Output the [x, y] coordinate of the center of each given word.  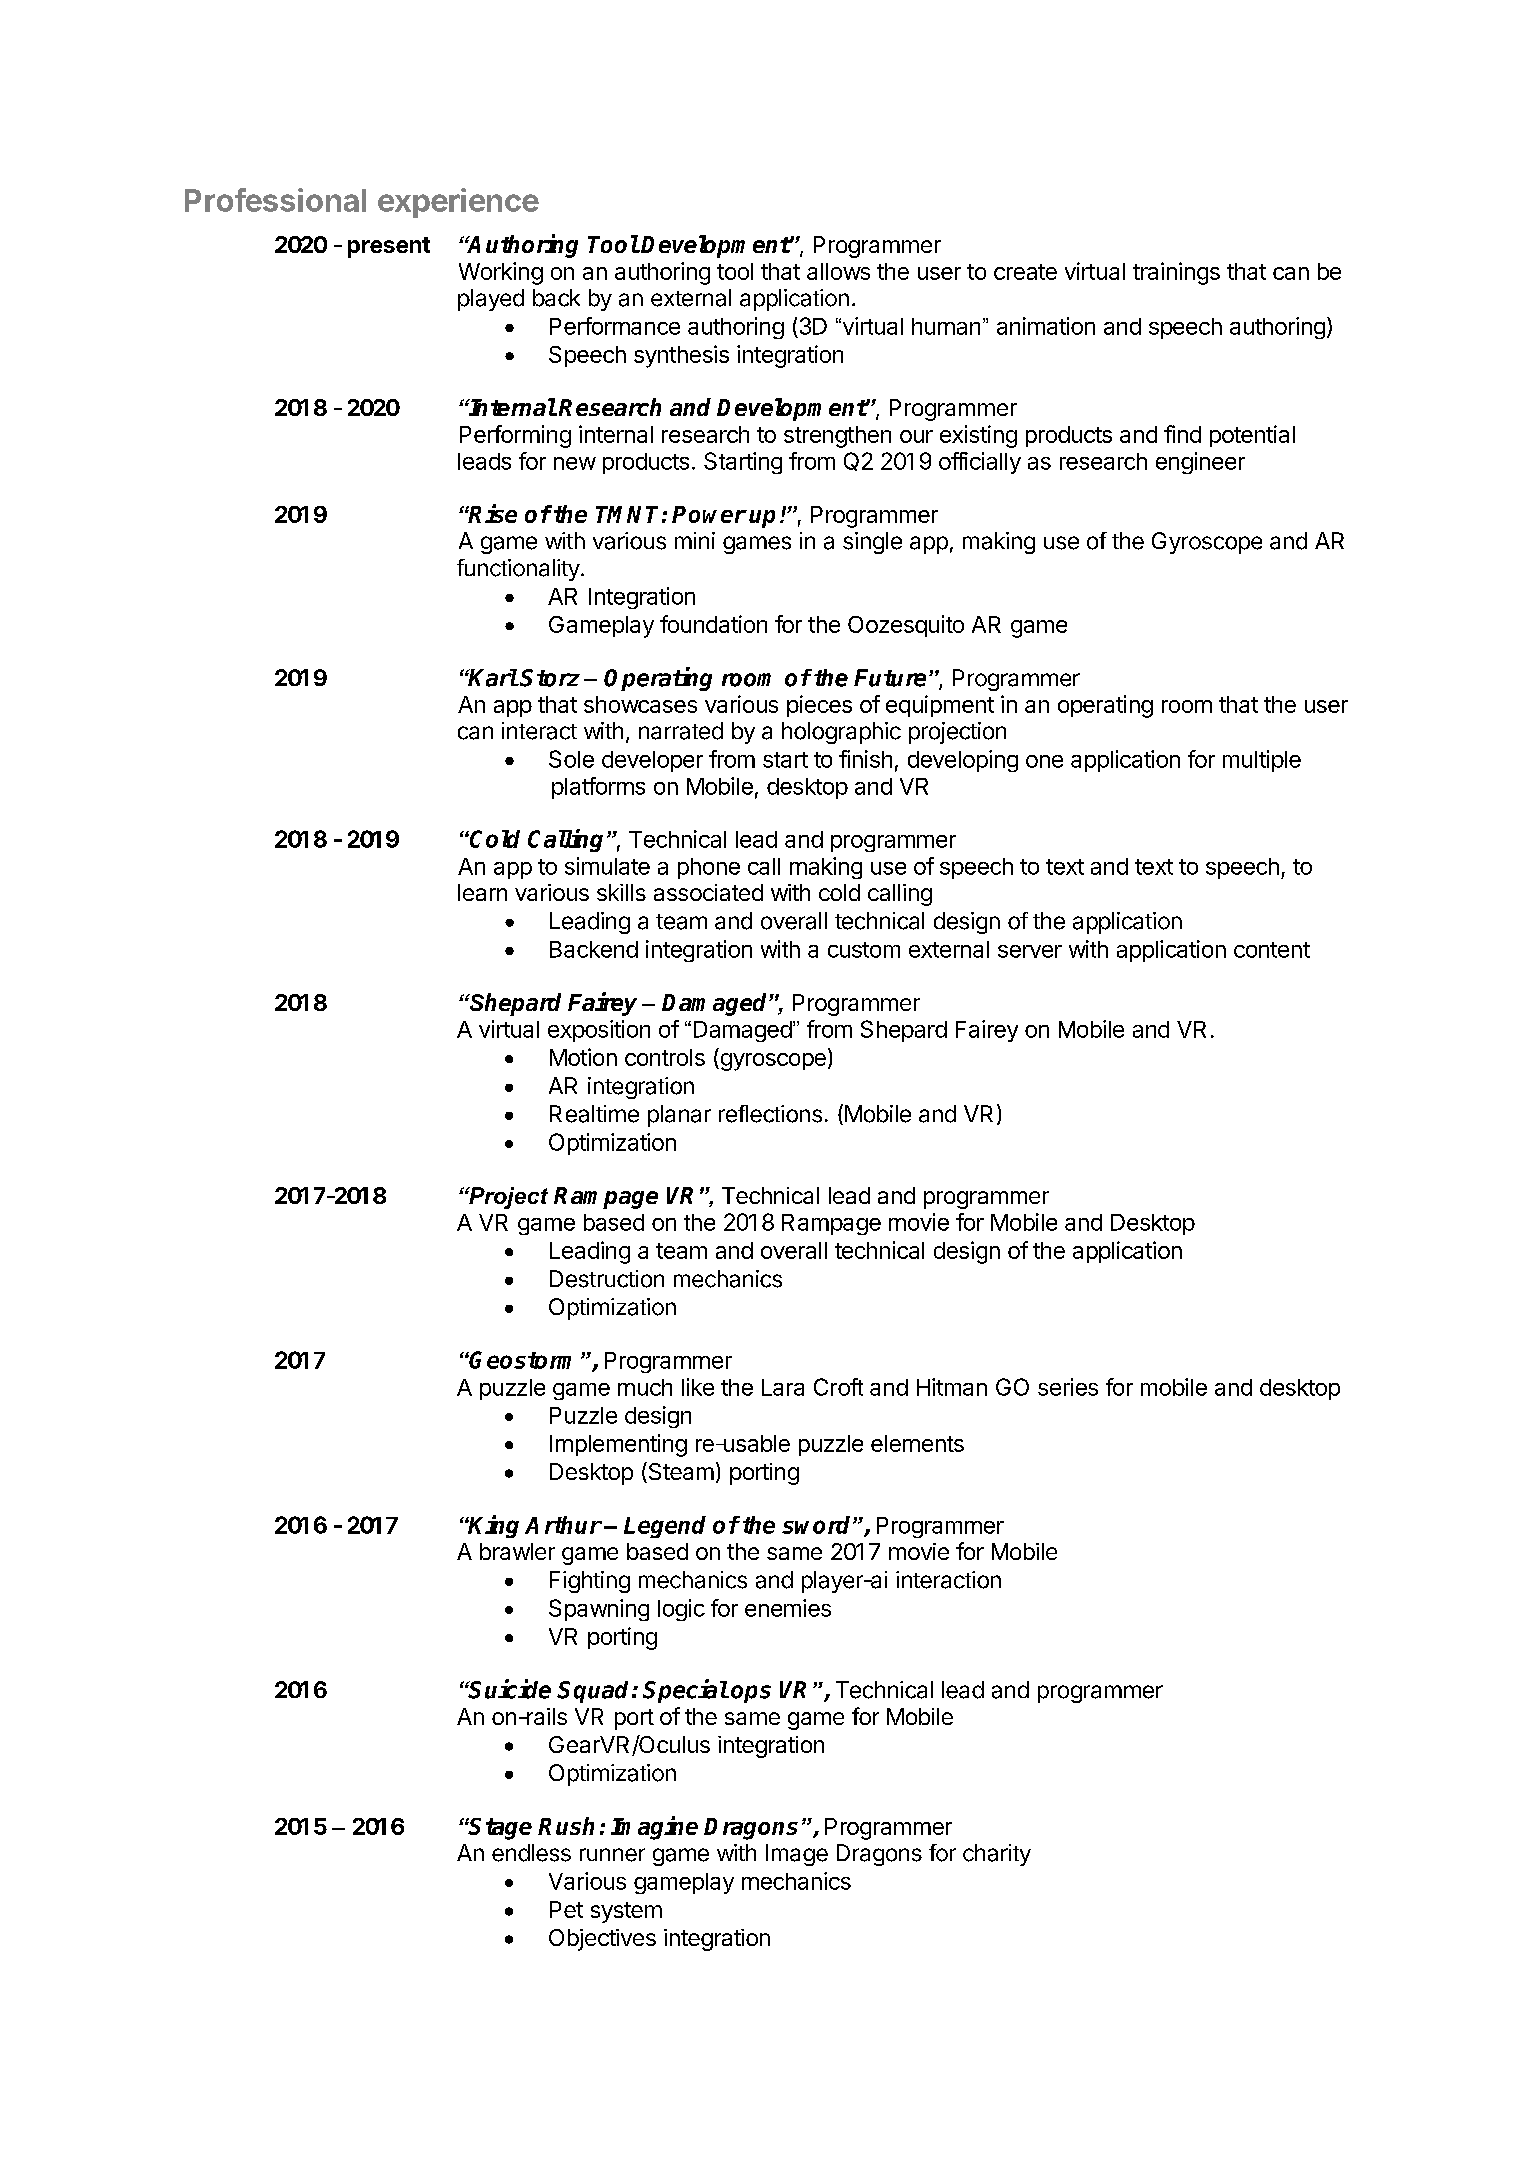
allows [838, 271]
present [389, 247]
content [1272, 950]
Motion [583, 1057]
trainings [1176, 273]
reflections [770, 1114]
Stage [500, 1829]
